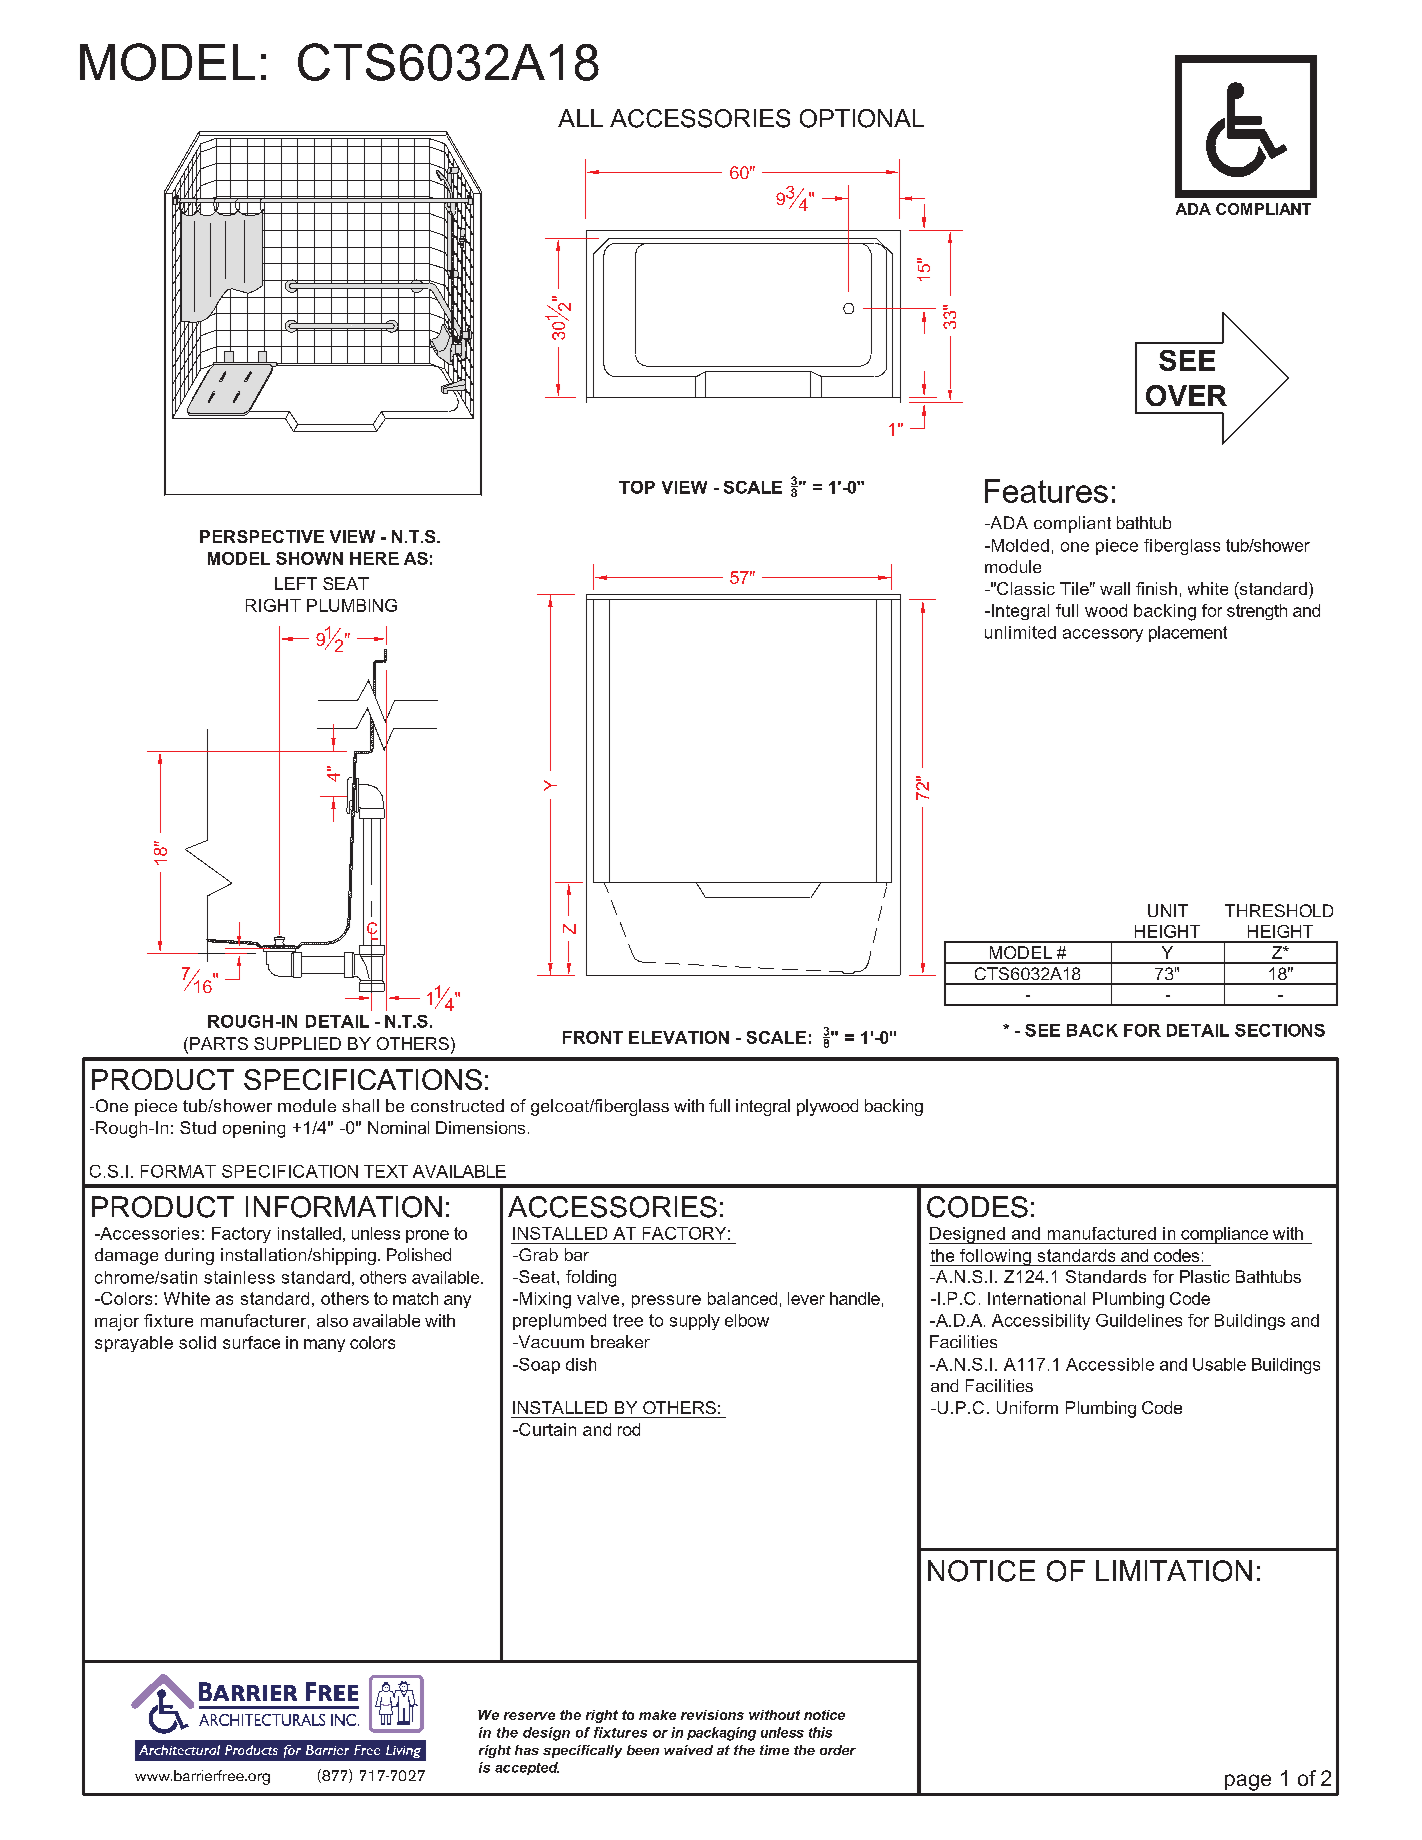  Describe the element at coordinates (1168, 910) in the screenshot. I see `UNIT` at that location.
